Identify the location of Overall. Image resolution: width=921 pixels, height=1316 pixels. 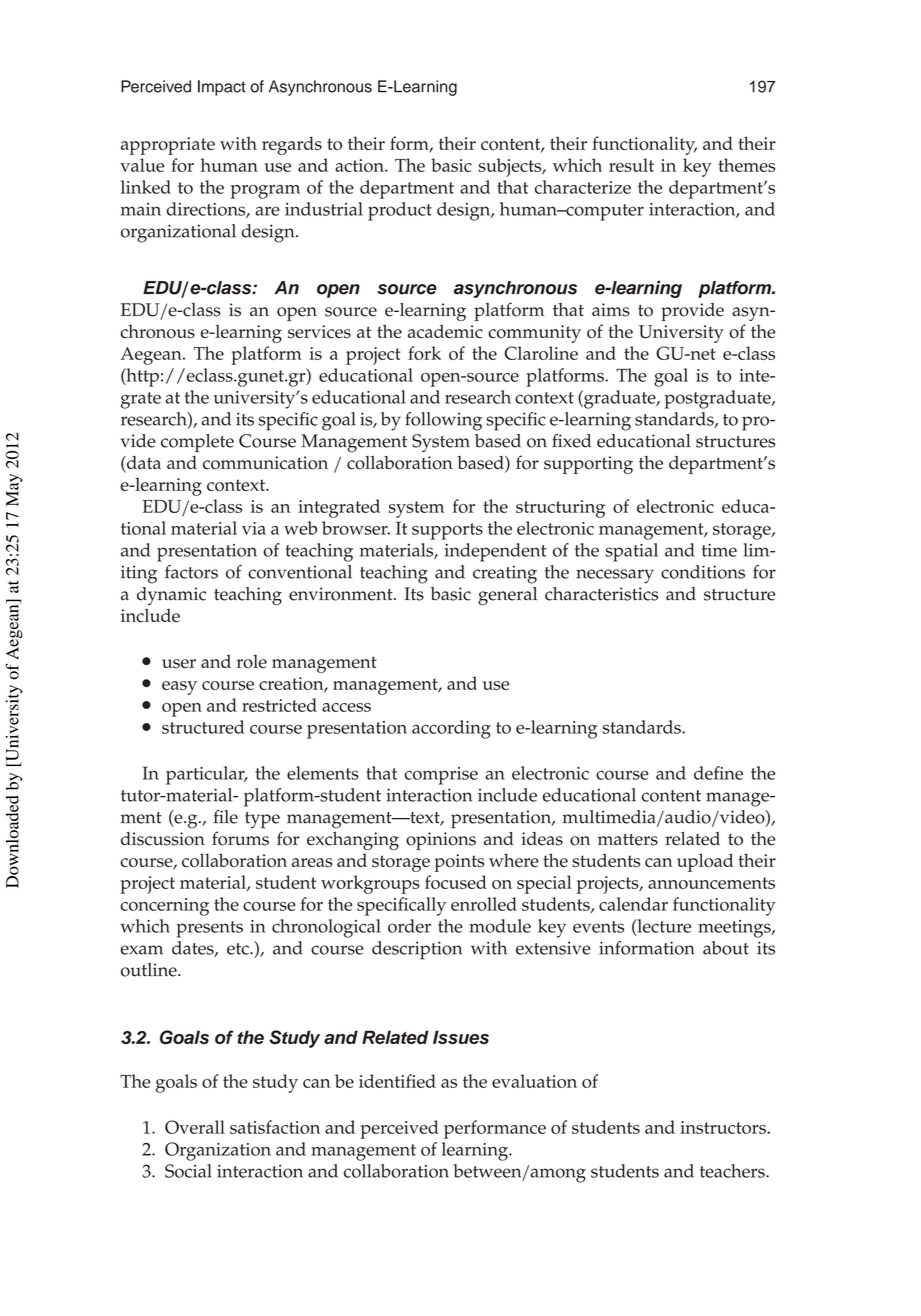
(195, 1127).
